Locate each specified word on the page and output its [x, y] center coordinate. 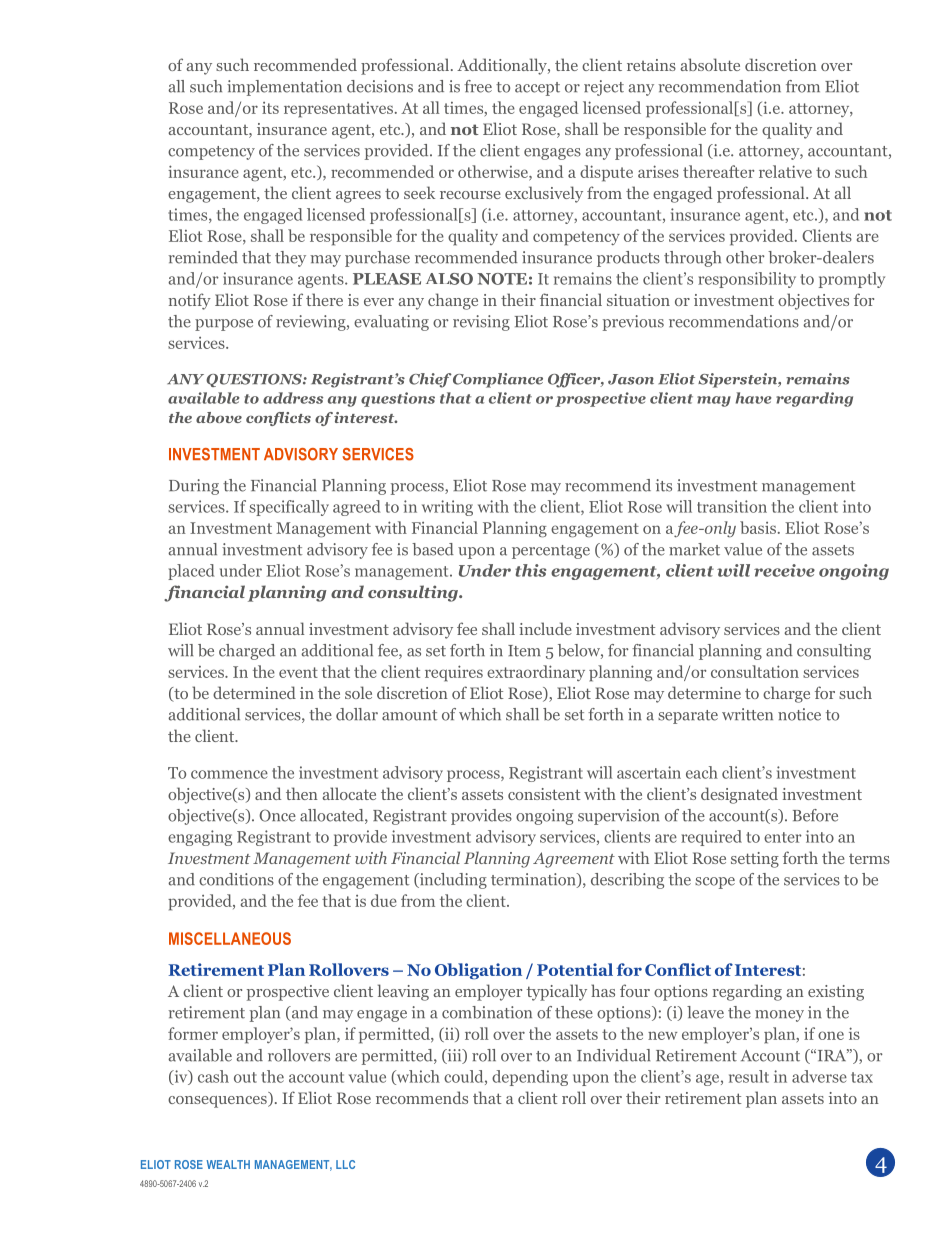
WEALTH [228, 1164]
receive [784, 570]
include [545, 628]
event [298, 672]
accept [537, 89]
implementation [284, 88]
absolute [710, 64]
